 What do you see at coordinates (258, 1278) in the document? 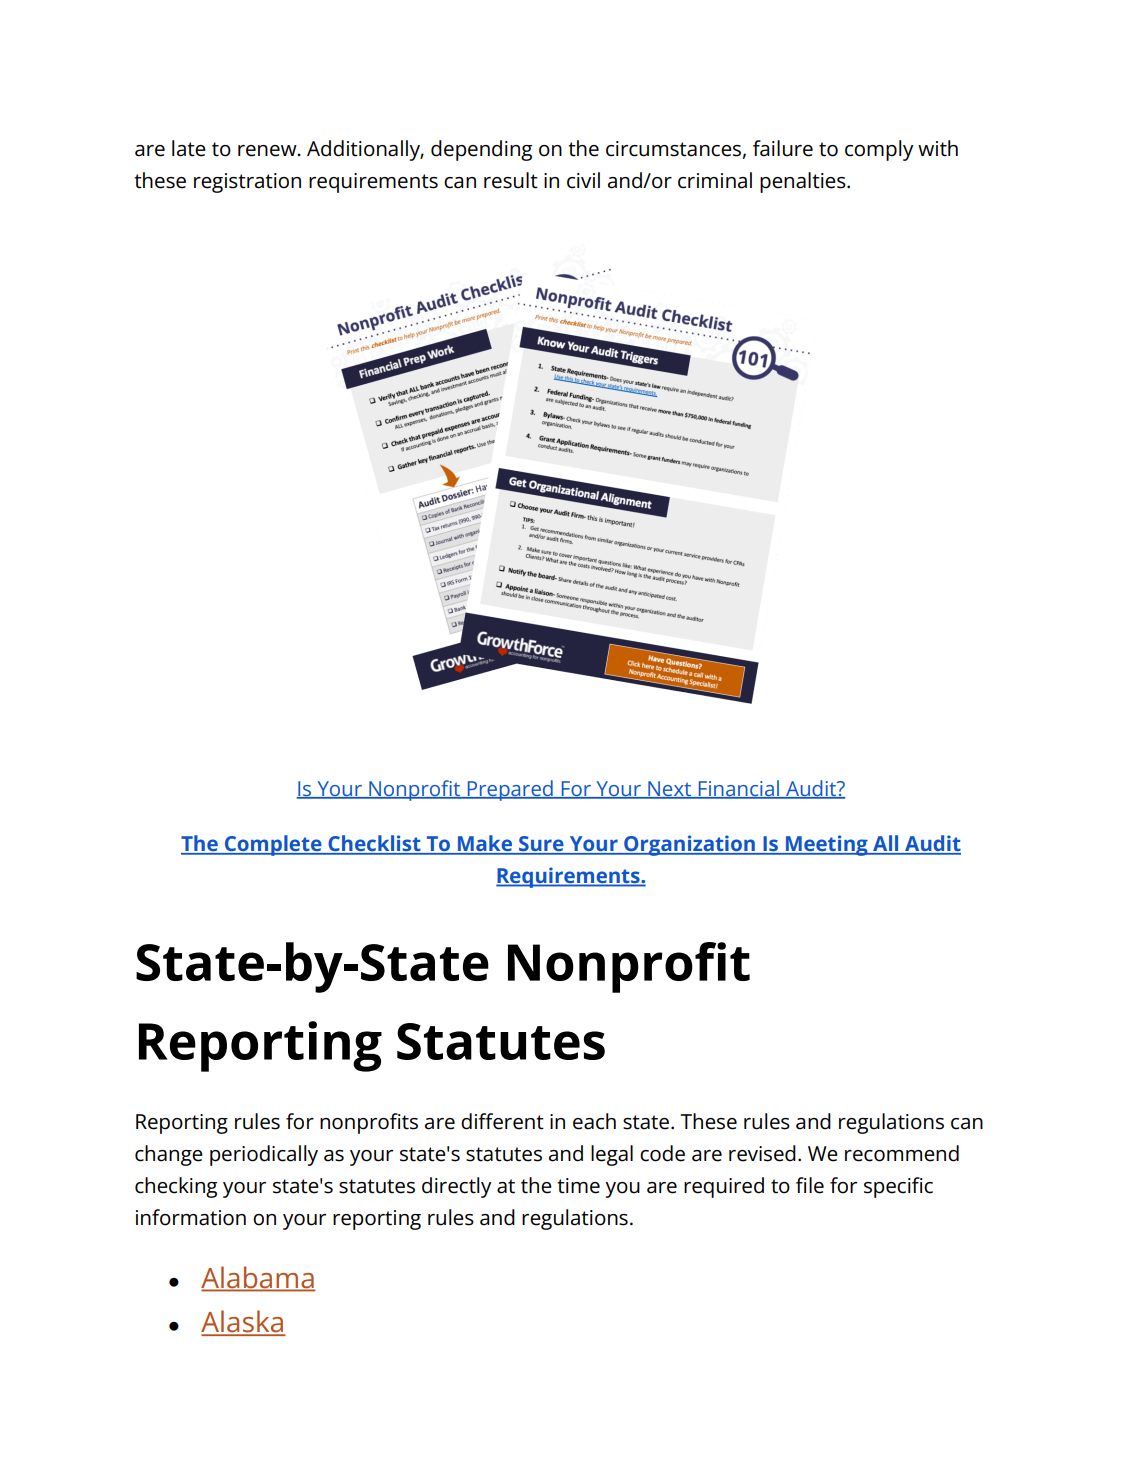
I see `Alabama` at bounding box center [258, 1278].
